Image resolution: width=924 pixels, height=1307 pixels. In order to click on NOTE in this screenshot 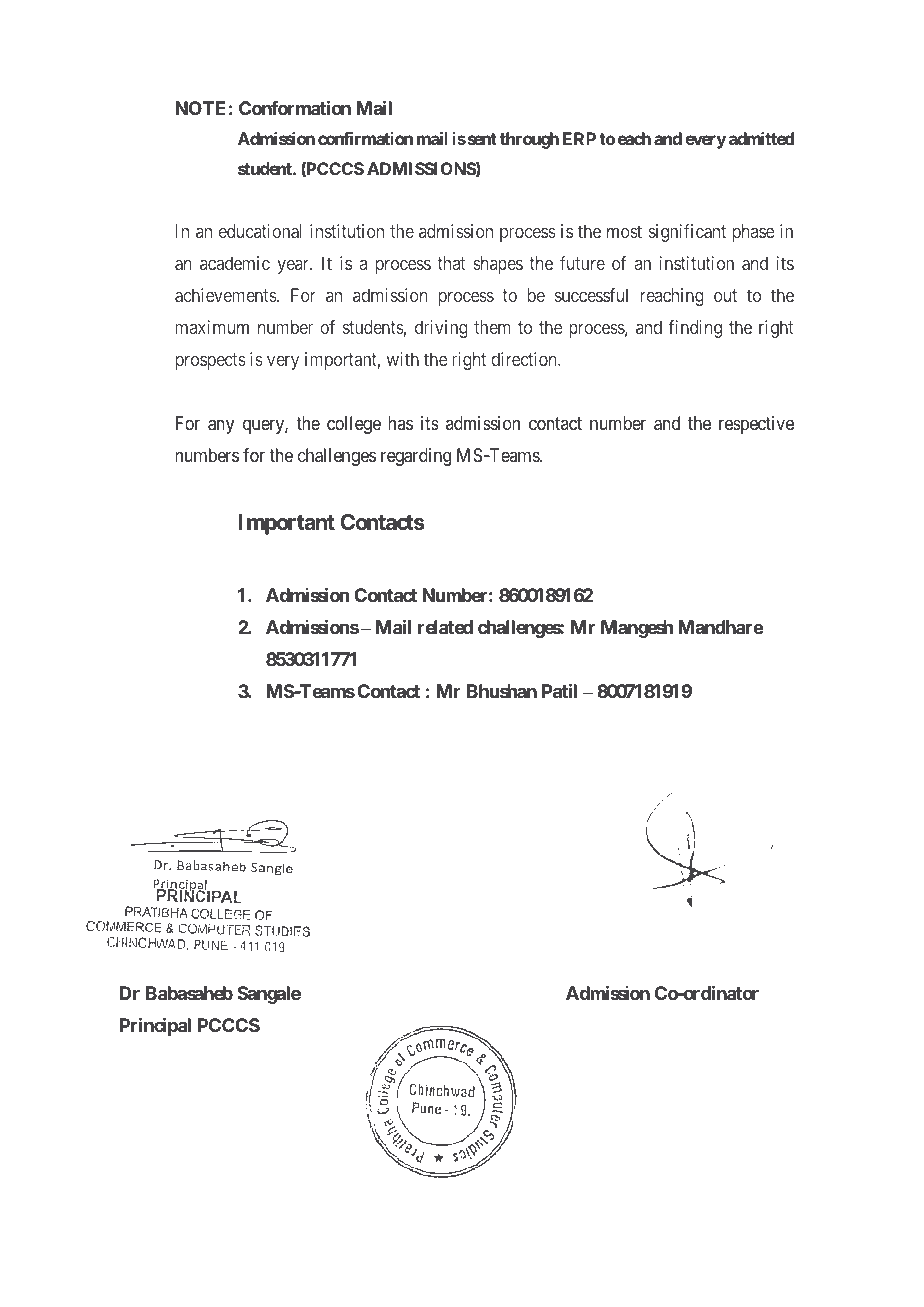, I will do `click(200, 108)`.
